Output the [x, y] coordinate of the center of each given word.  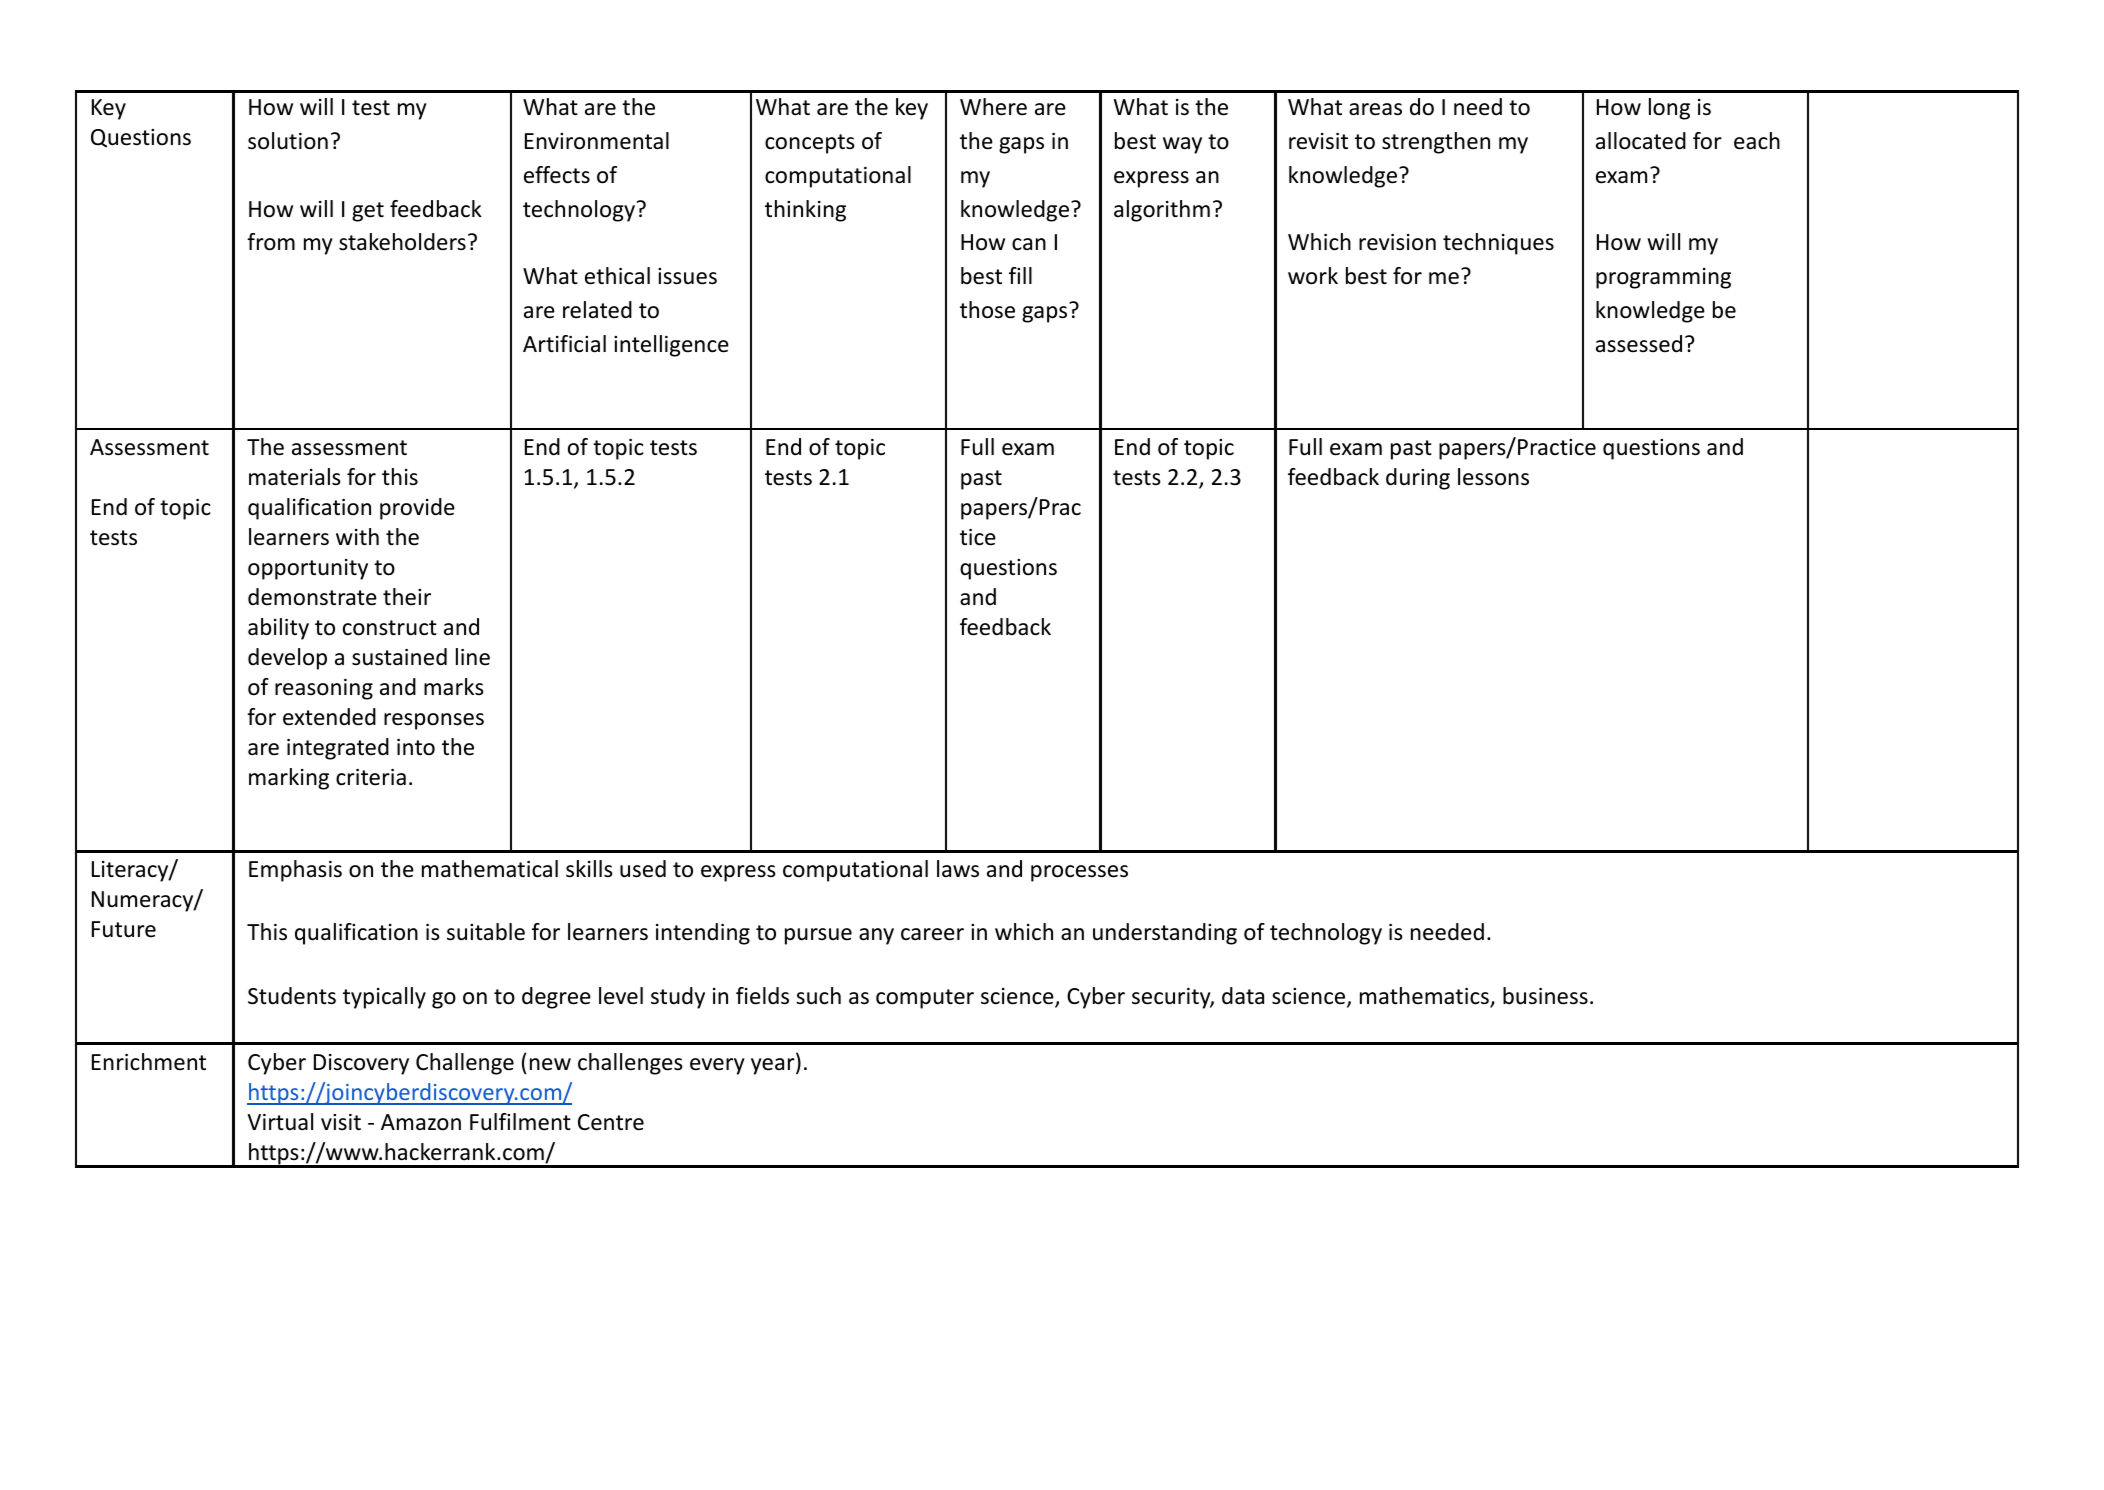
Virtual [280, 1122]
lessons [1493, 477]
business [1545, 996]
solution [288, 141]
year [774, 1066]
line [473, 657]
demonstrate [312, 597]
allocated [1641, 141]
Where [993, 107]
